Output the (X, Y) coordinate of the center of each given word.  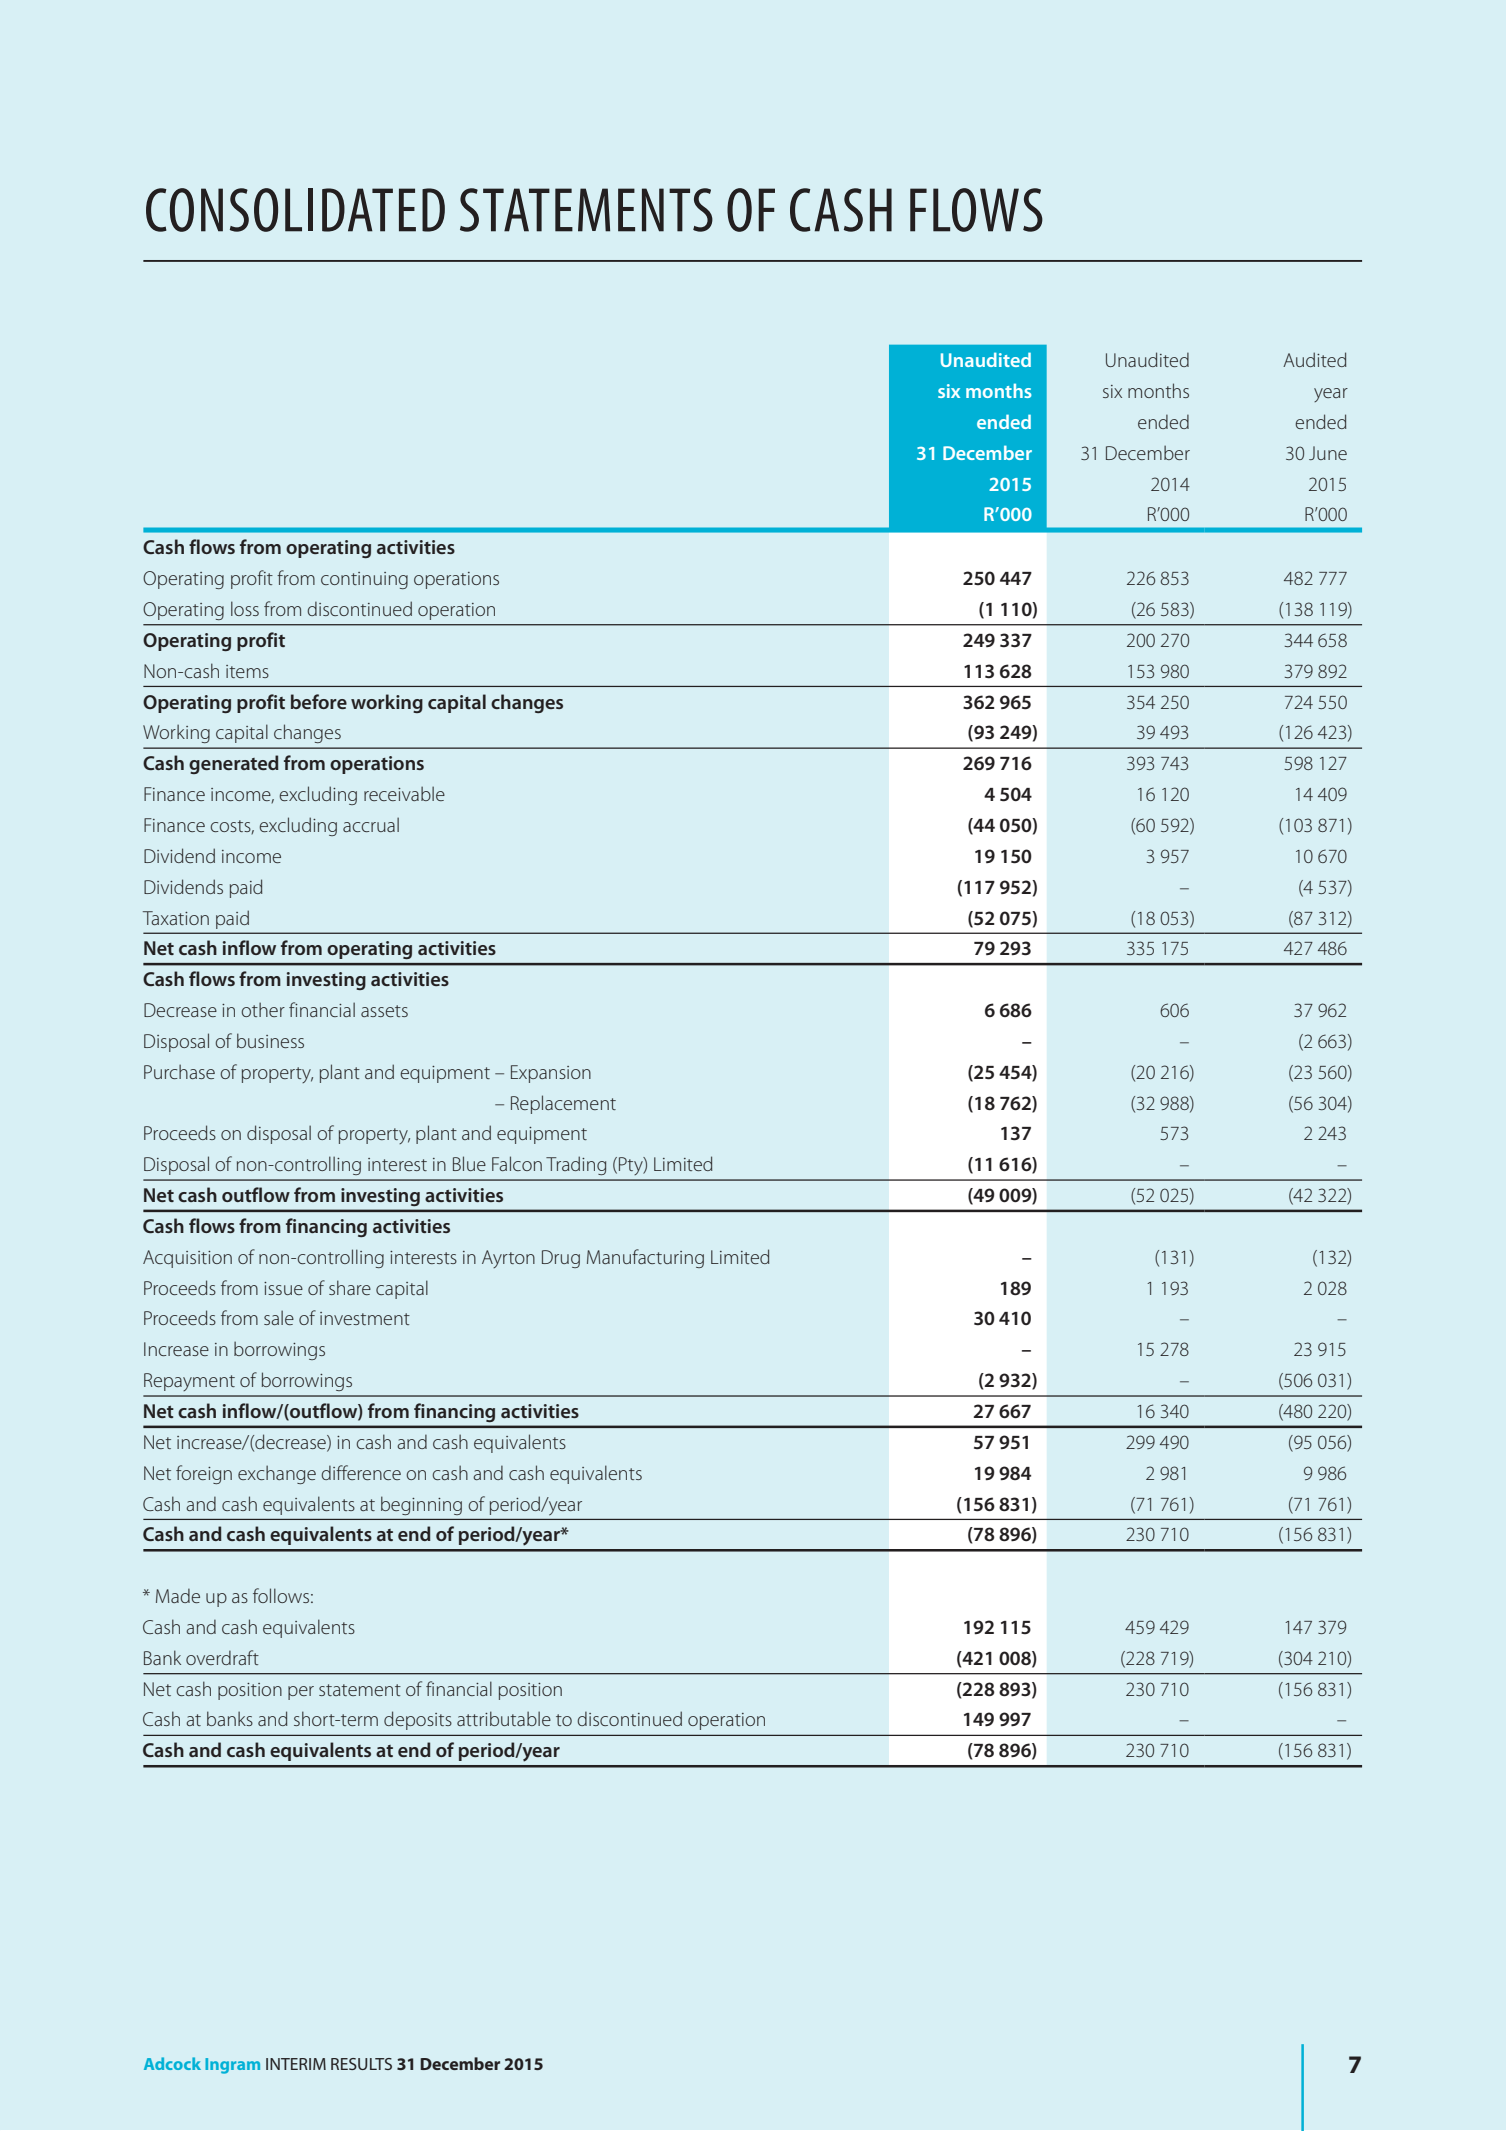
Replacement (563, 1104)
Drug (561, 1259)
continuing (364, 580)
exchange (277, 1474)
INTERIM (296, 2064)
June (1328, 453)
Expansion (551, 1074)
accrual (371, 824)
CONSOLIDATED (295, 210)
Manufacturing (645, 1258)
